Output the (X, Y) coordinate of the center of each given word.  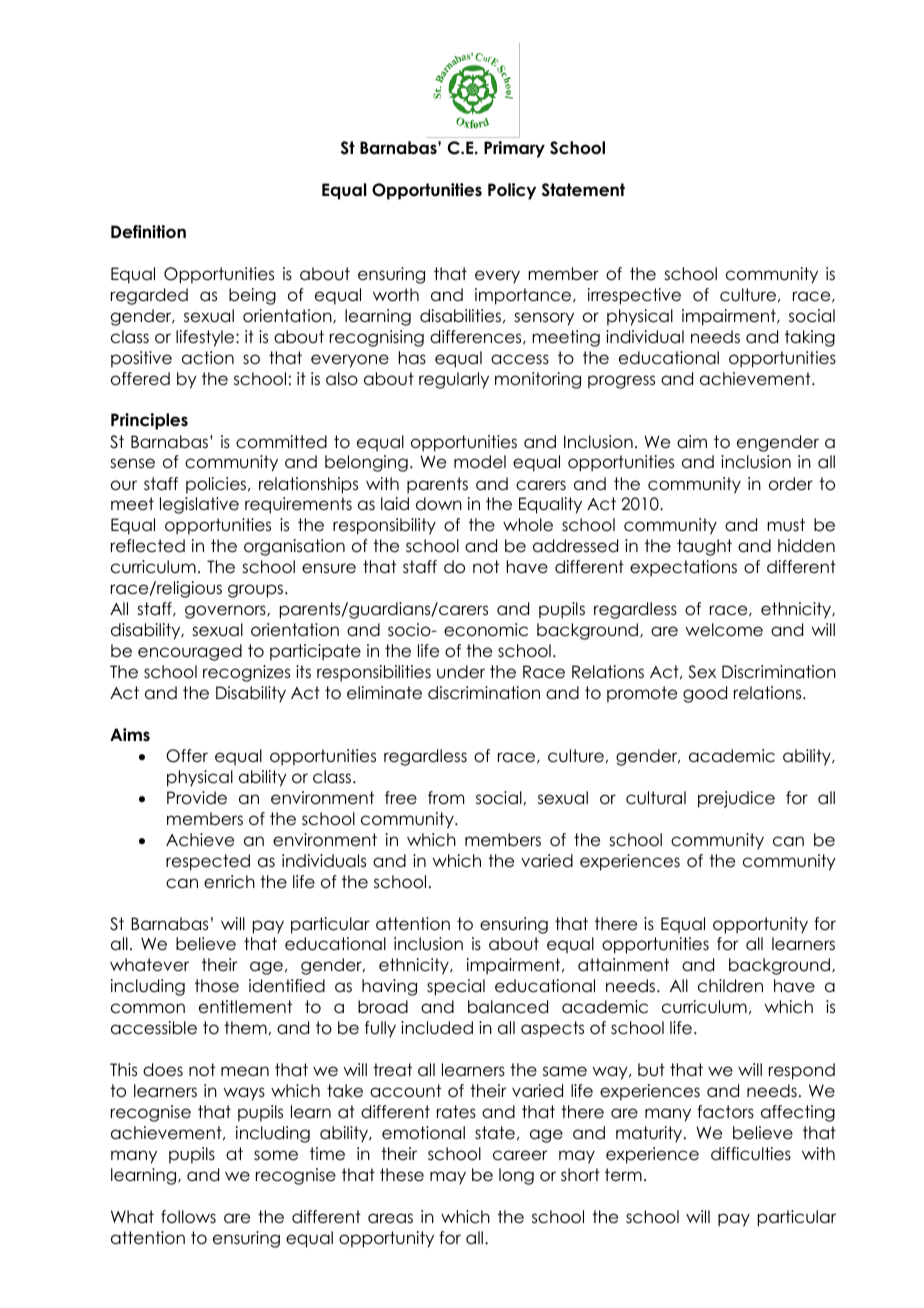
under (461, 672)
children (730, 986)
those (217, 986)
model (480, 462)
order (791, 484)
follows (188, 1217)
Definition (148, 232)
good (705, 694)
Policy (512, 191)
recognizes (246, 673)
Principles (149, 421)
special (456, 987)
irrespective (634, 296)
